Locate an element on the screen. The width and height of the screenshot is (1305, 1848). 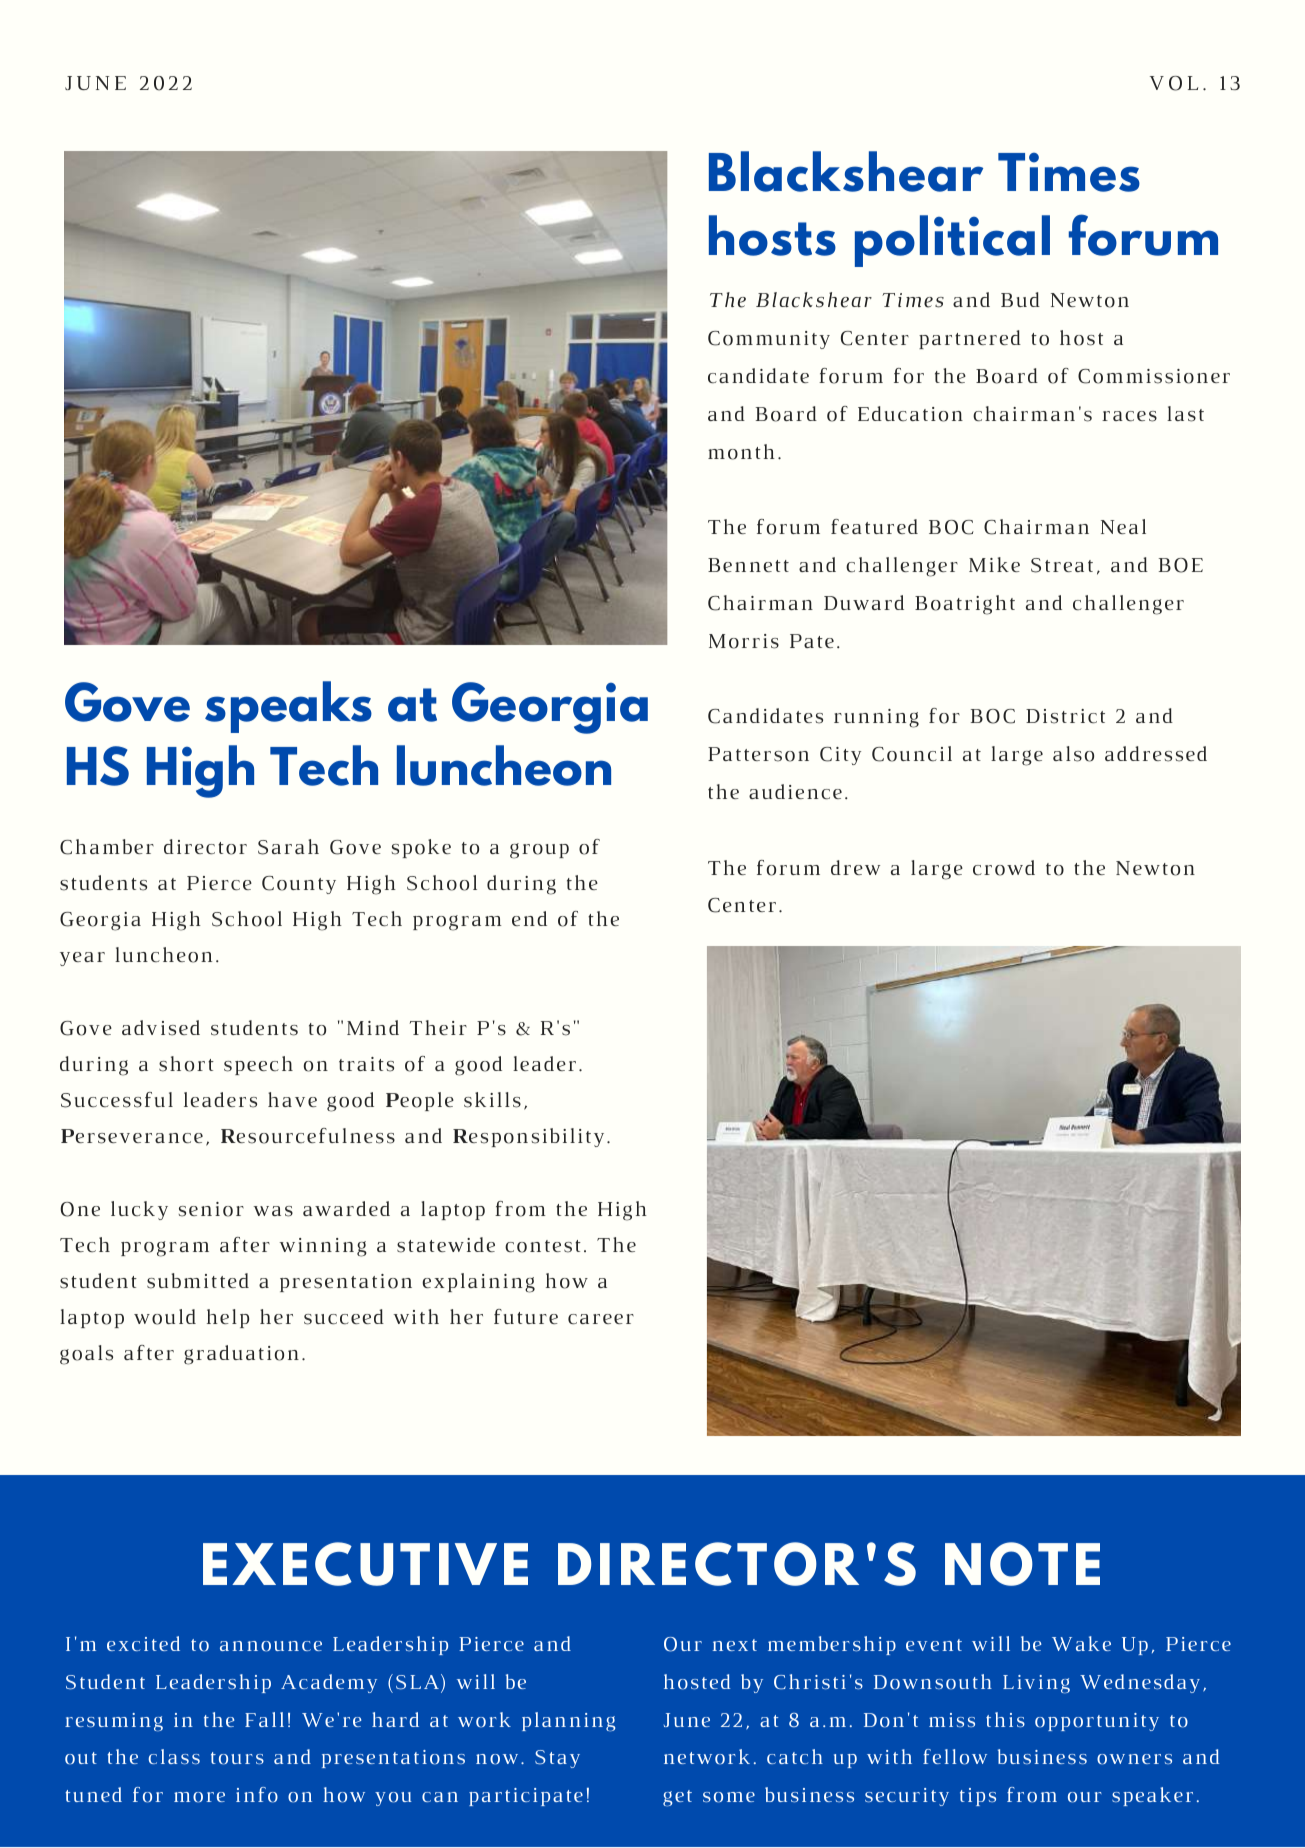
Streat is located at coordinates (1062, 565).
